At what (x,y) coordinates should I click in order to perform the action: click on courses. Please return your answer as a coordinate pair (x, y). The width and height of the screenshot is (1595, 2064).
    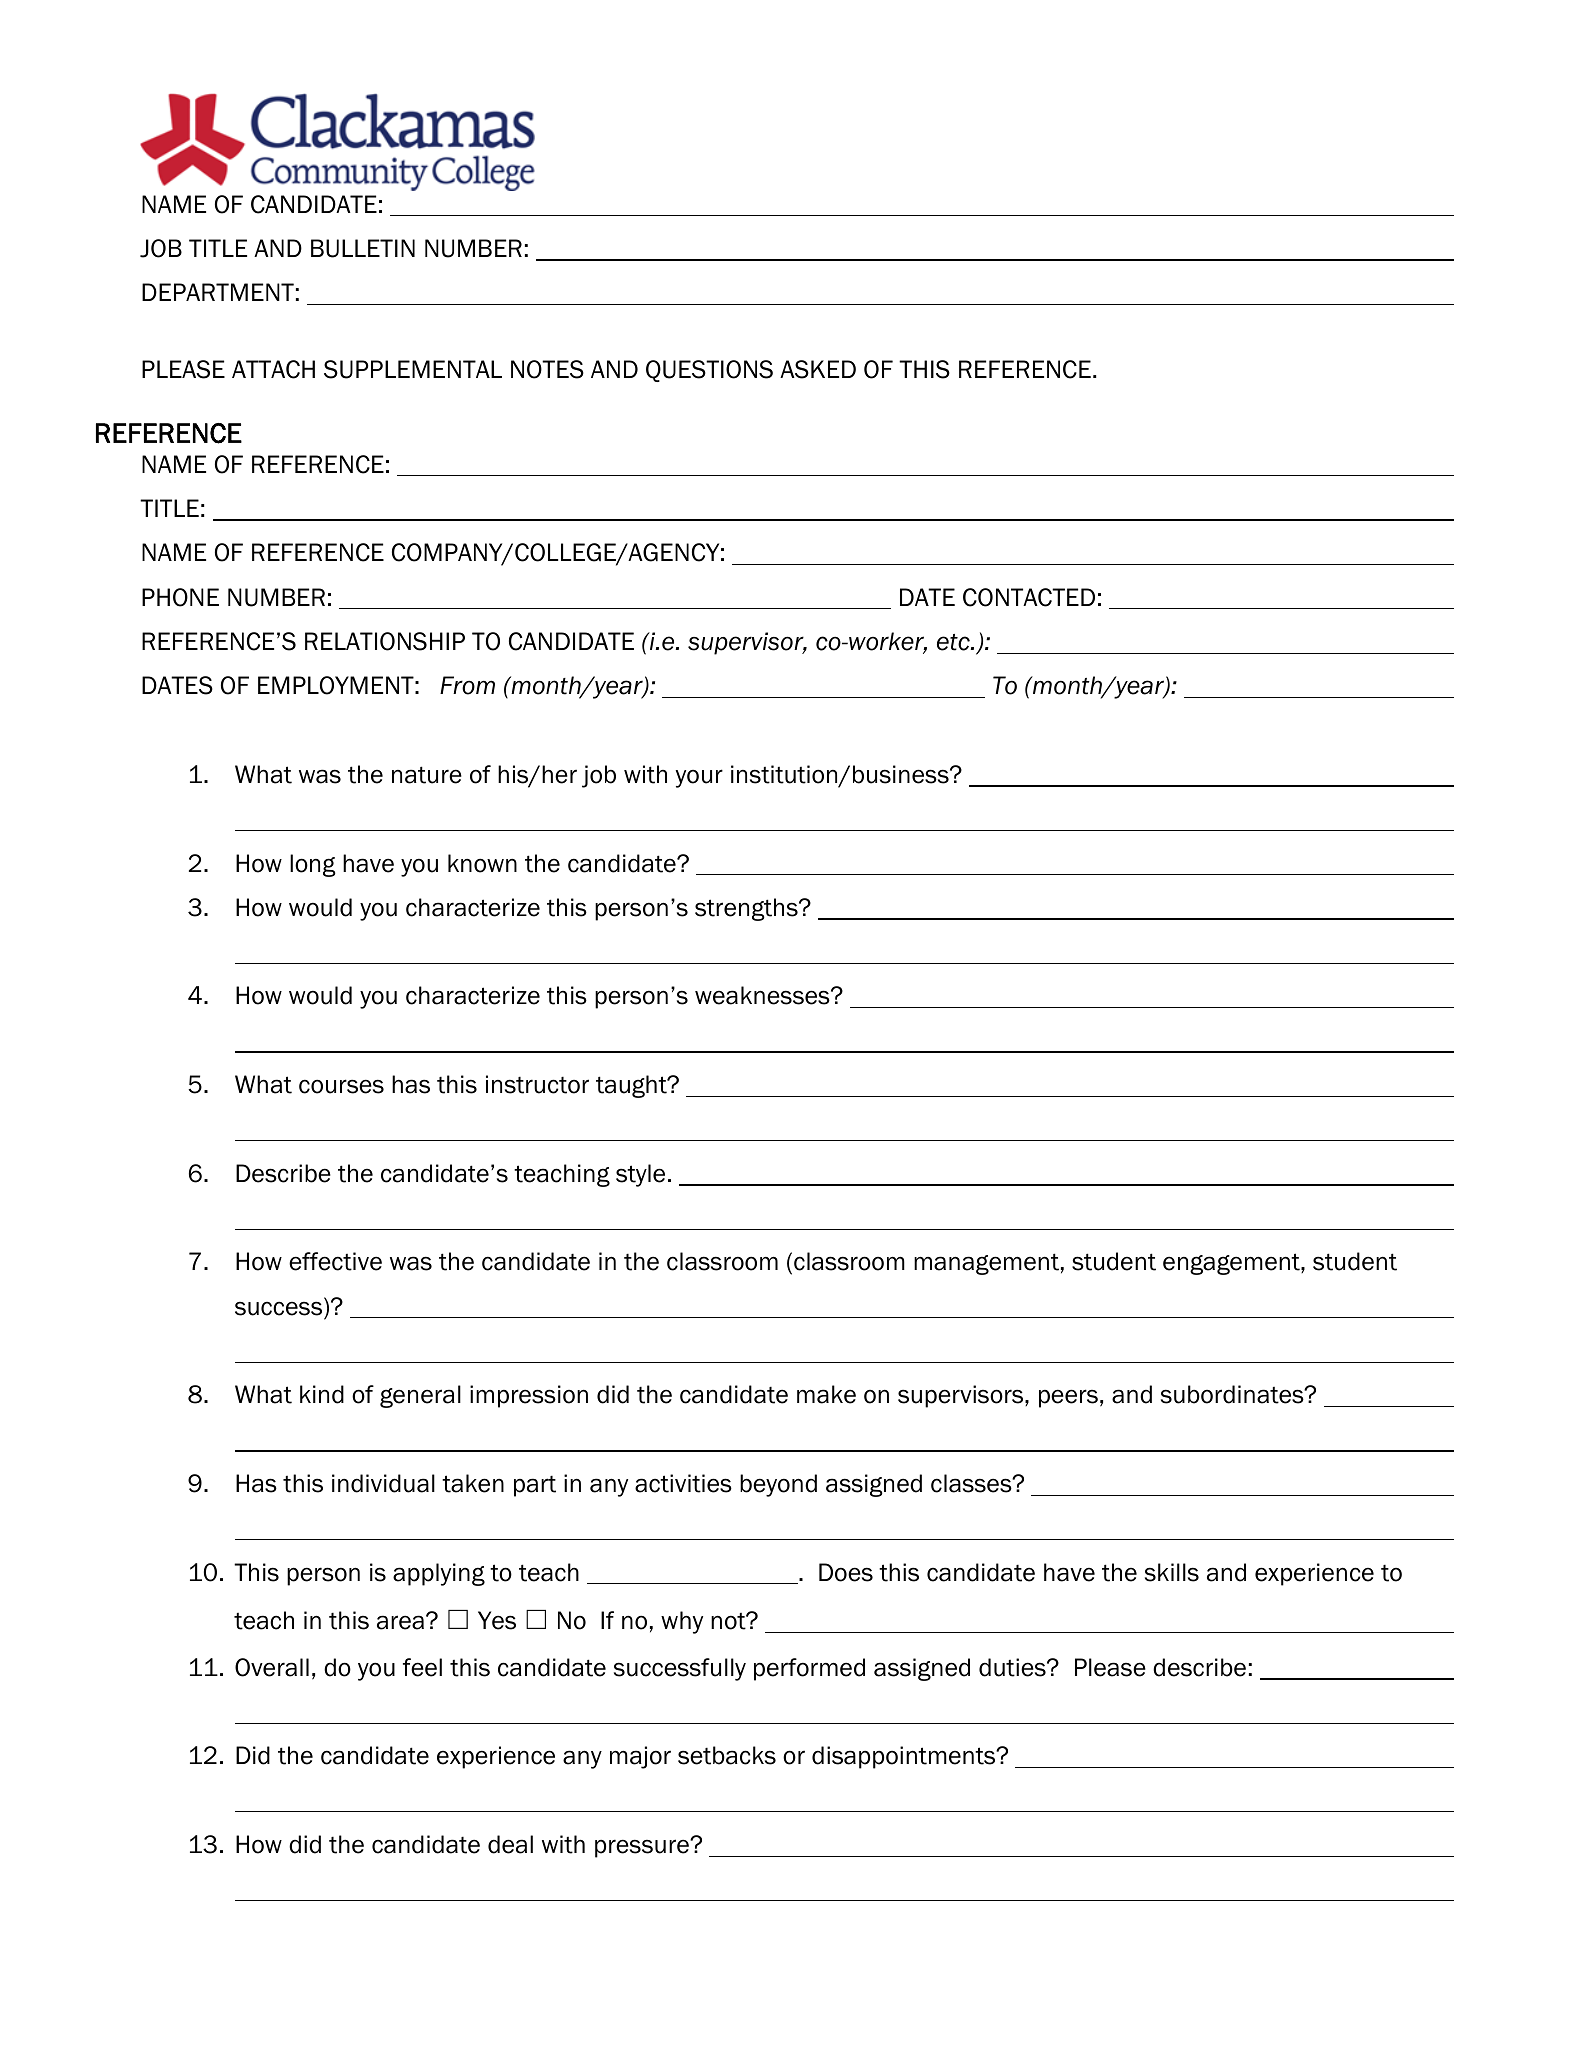
    Looking at the image, I should click on (341, 1086).
